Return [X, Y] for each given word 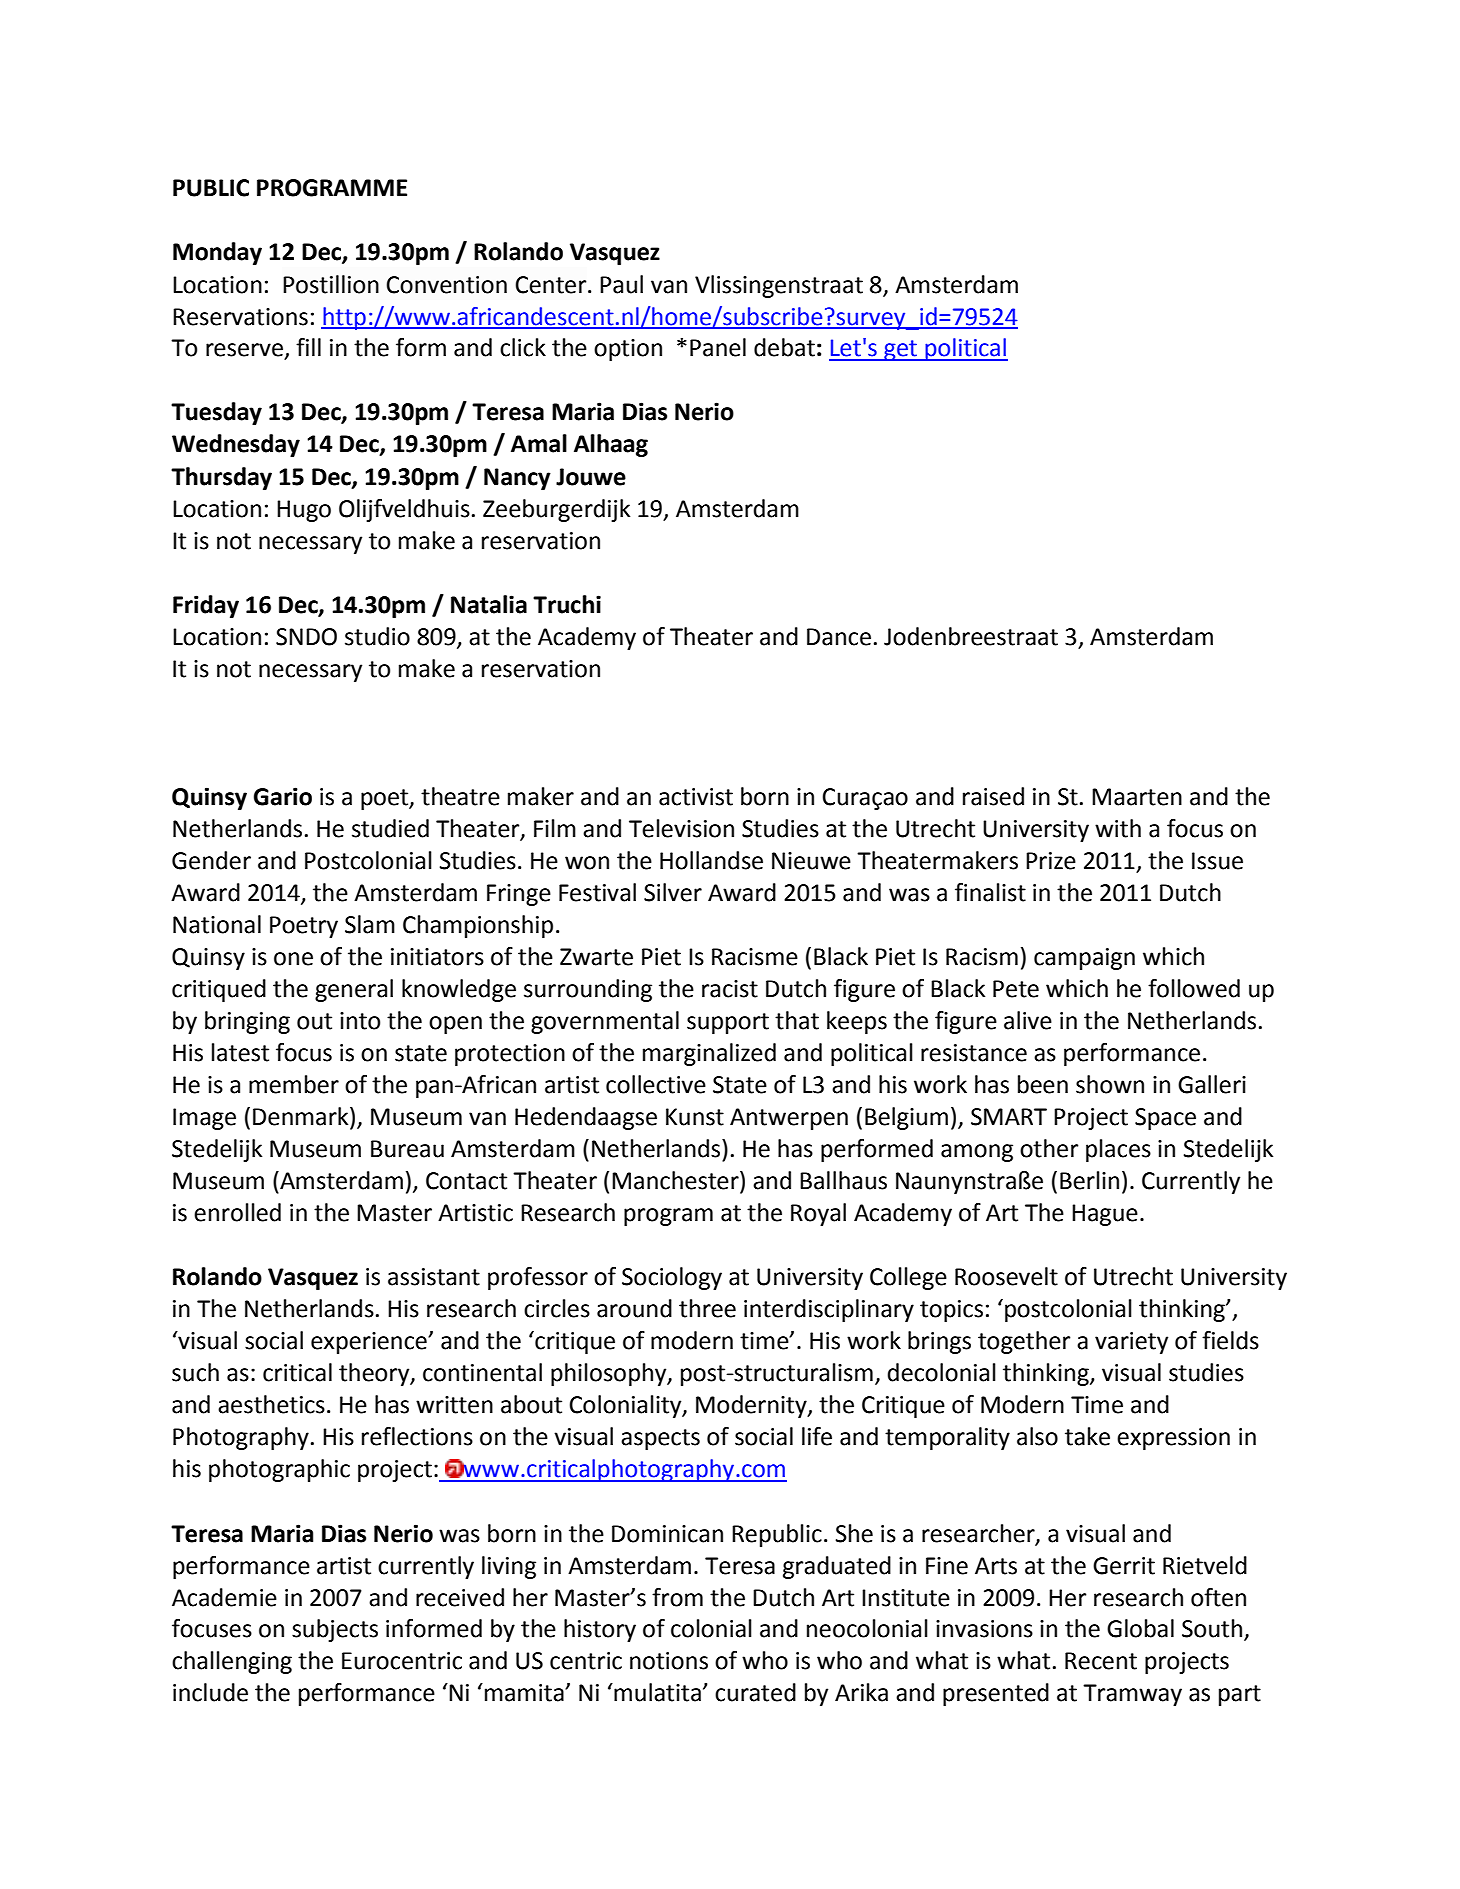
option [628, 350]
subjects [335, 1630]
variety [1131, 1343]
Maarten [1137, 797]
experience [370, 1343]
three [707, 1308]
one [293, 959]
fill [308, 347]
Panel [718, 347]
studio [377, 636]
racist [730, 989]
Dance [839, 637]
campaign [1084, 959]
